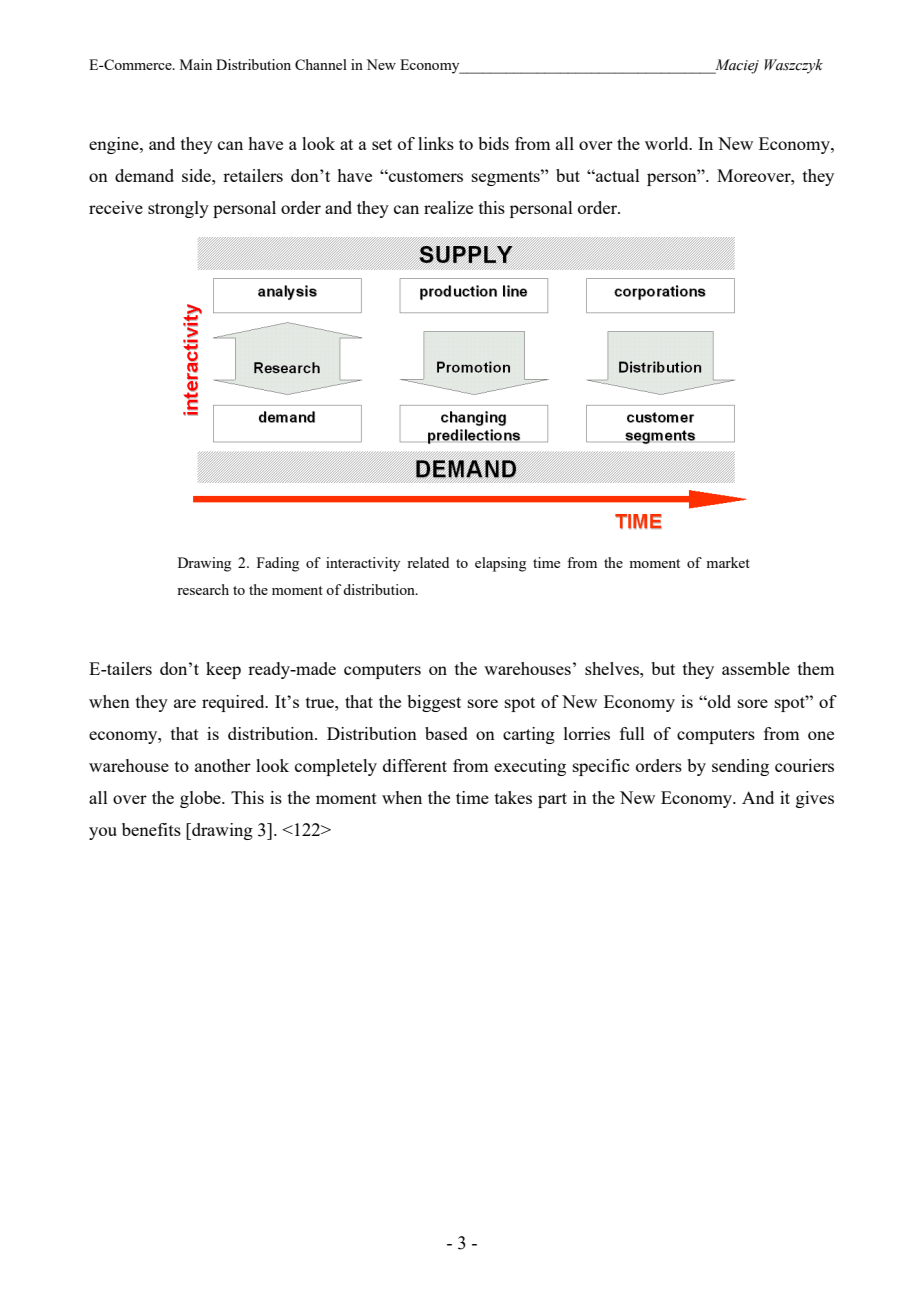 The height and width of the document is (1308, 924). Describe the element at coordinates (196, 64) in the document. I see `Main` at that location.
